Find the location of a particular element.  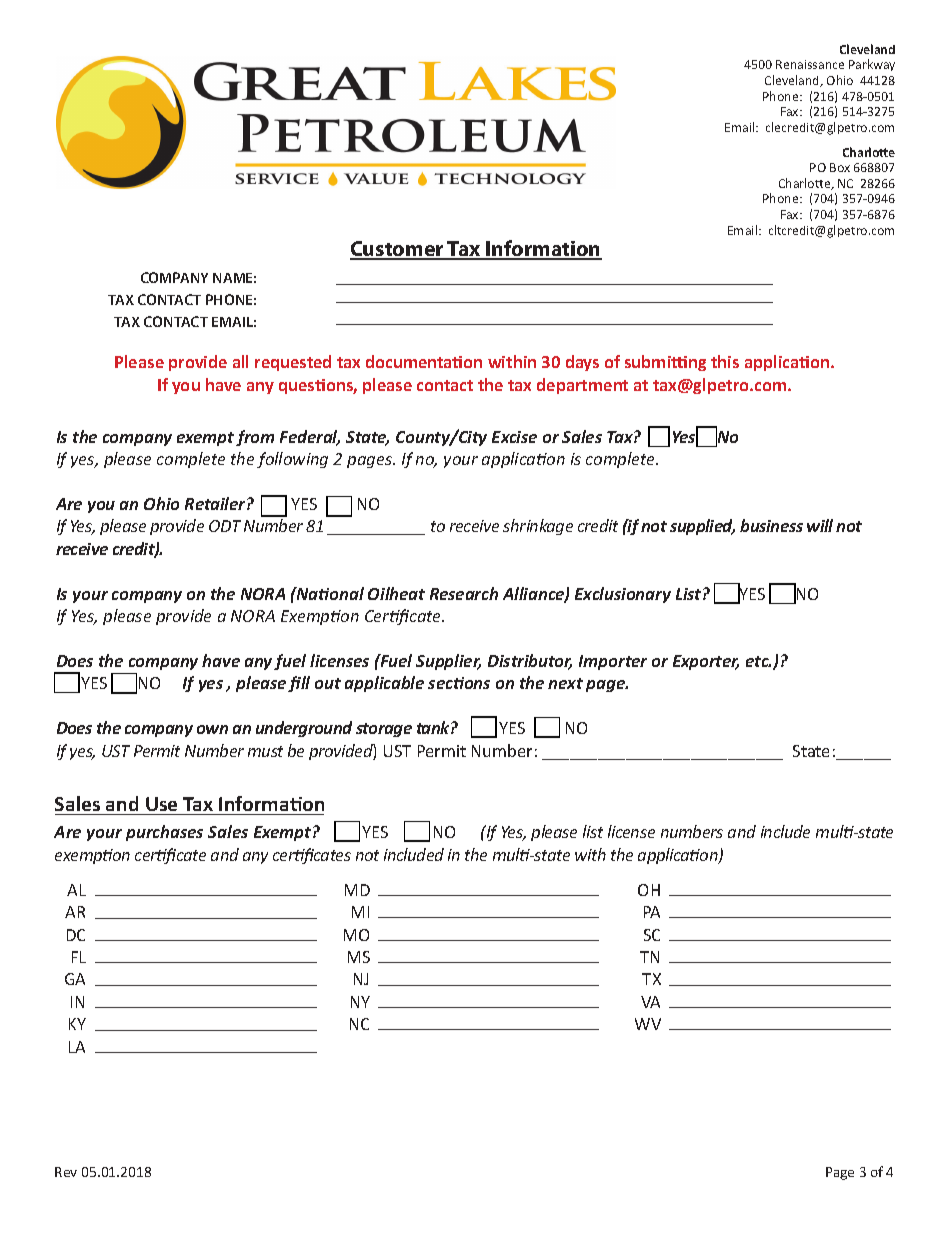

Customer is located at coordinates (398, 250).
